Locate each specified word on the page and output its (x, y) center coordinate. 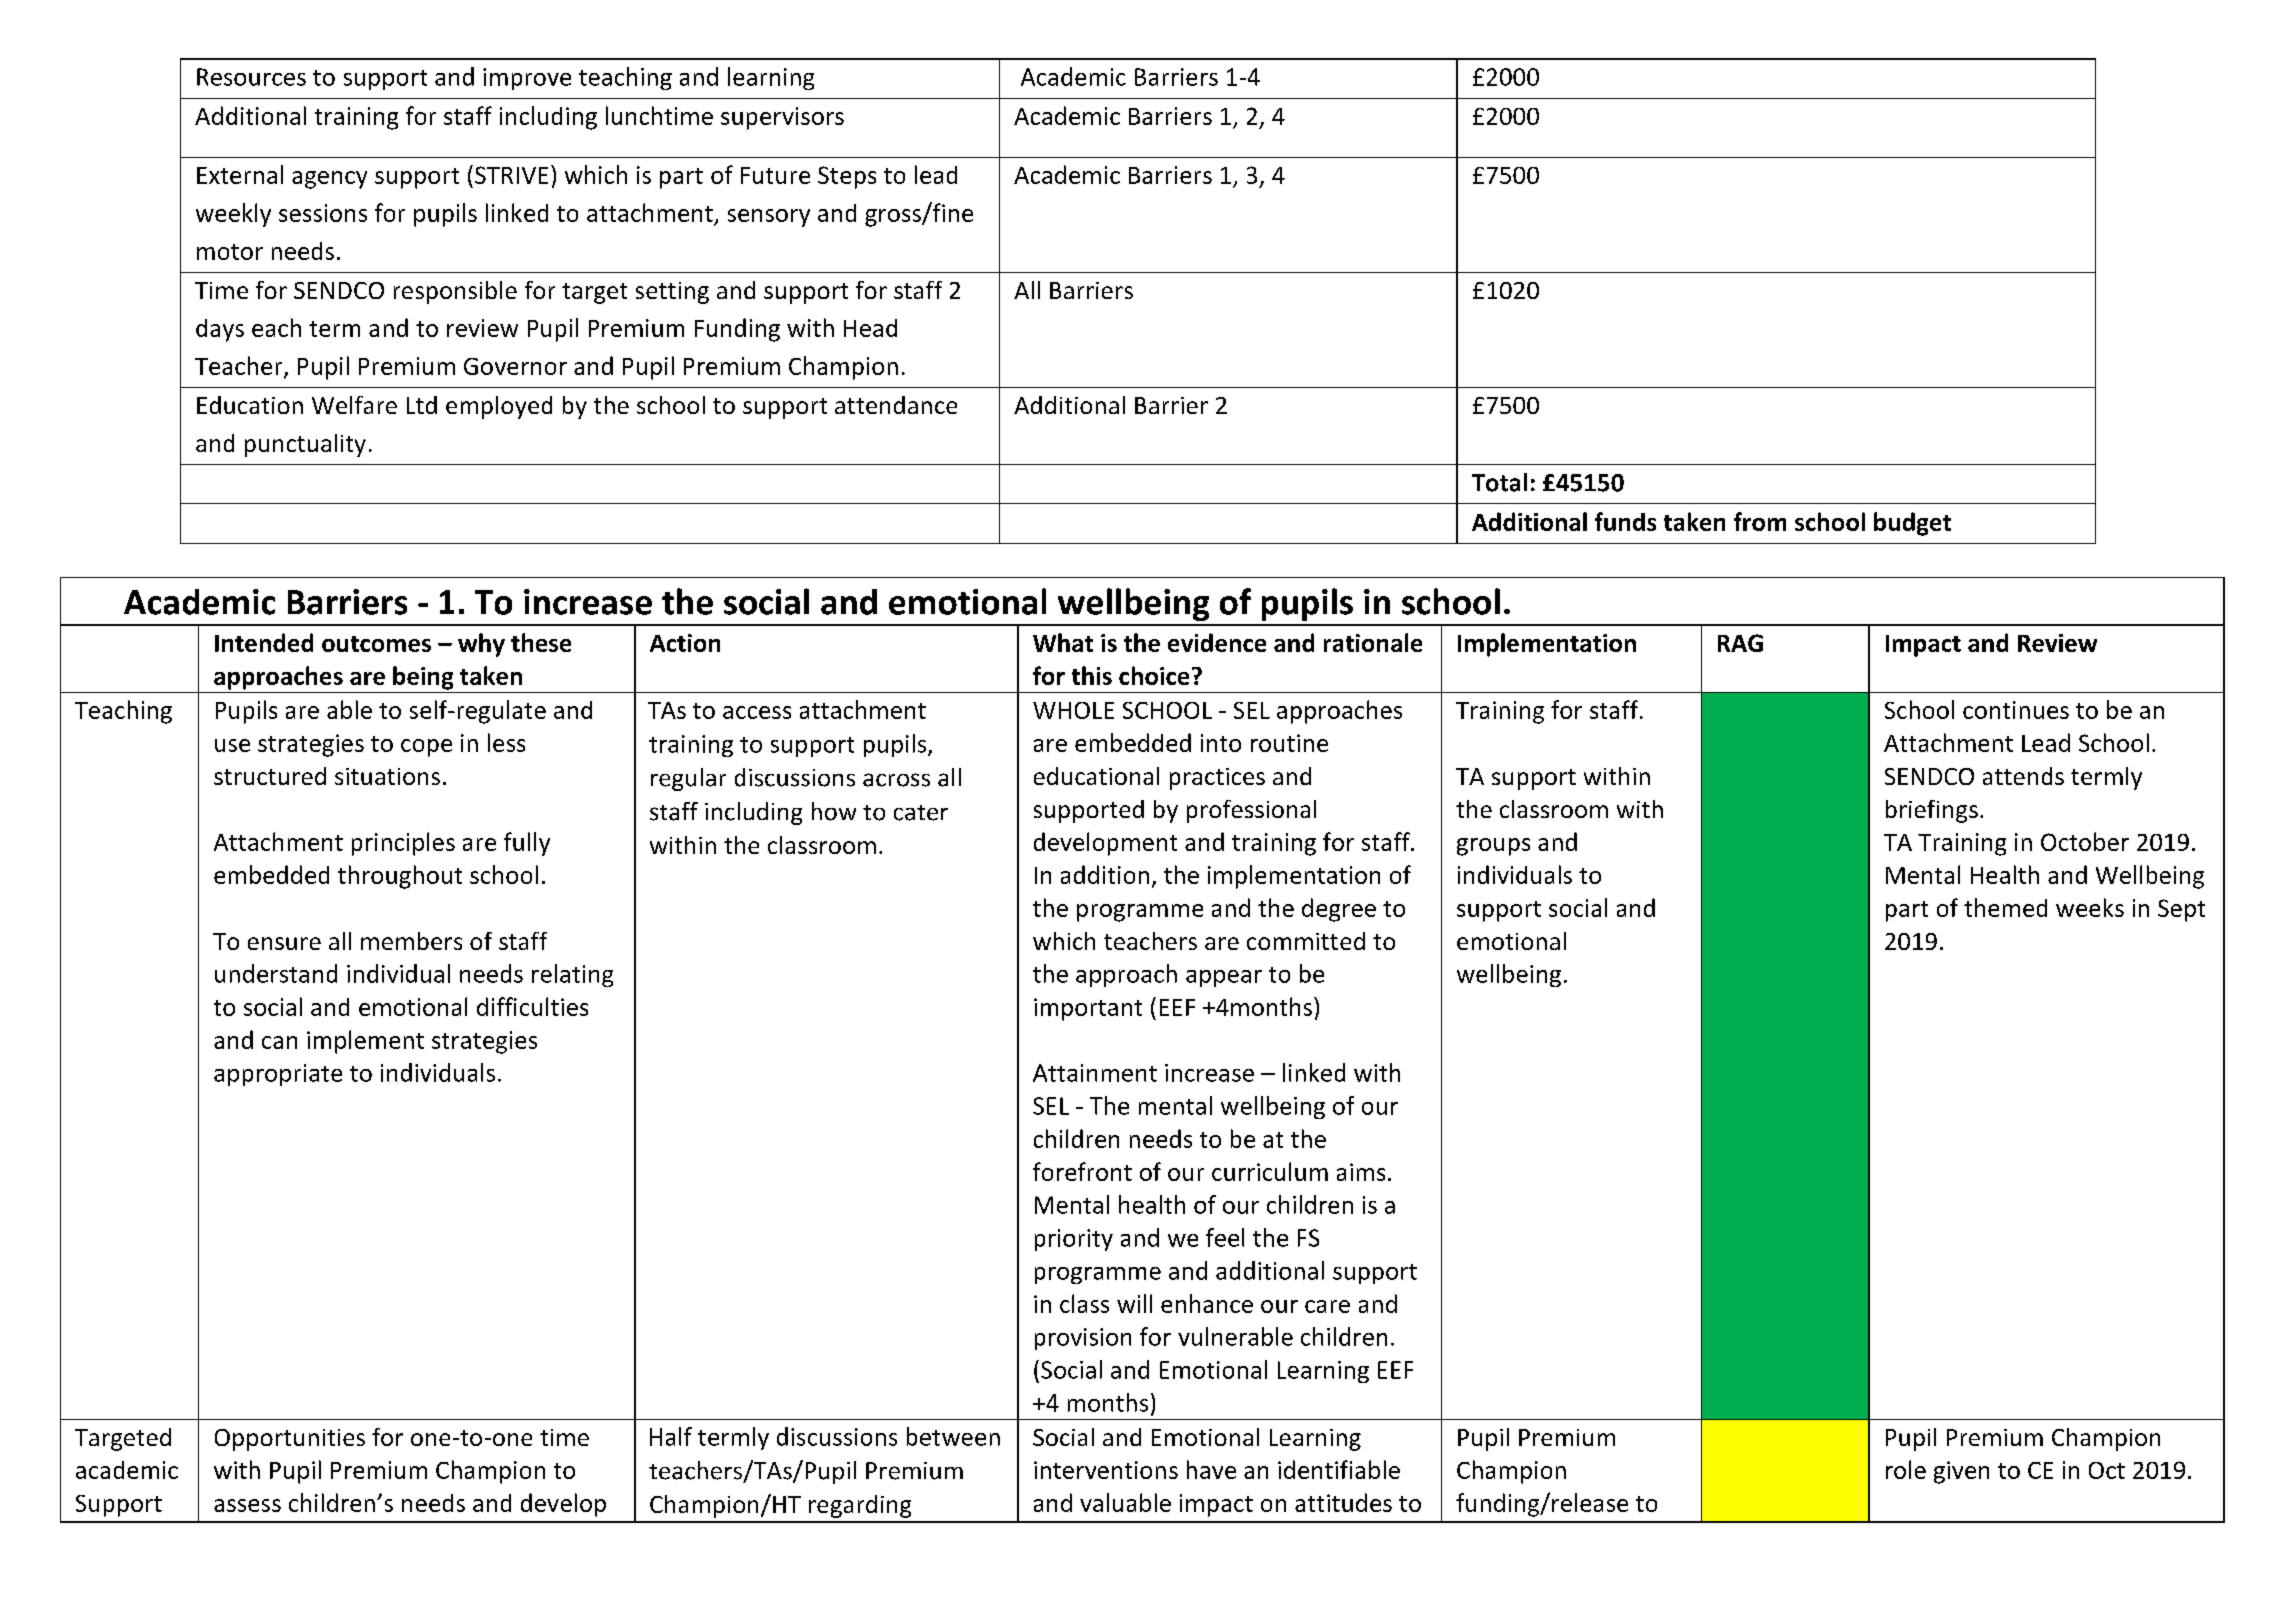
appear (1224, 978)
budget (1912, 524)
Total (1499, 482)
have (1211, 1469)
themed (2005, 907)
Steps (847, 177)
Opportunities (290, 1440)
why (481, 645)
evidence (1217, 642)
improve (527, 79)
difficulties (532, 1006)
